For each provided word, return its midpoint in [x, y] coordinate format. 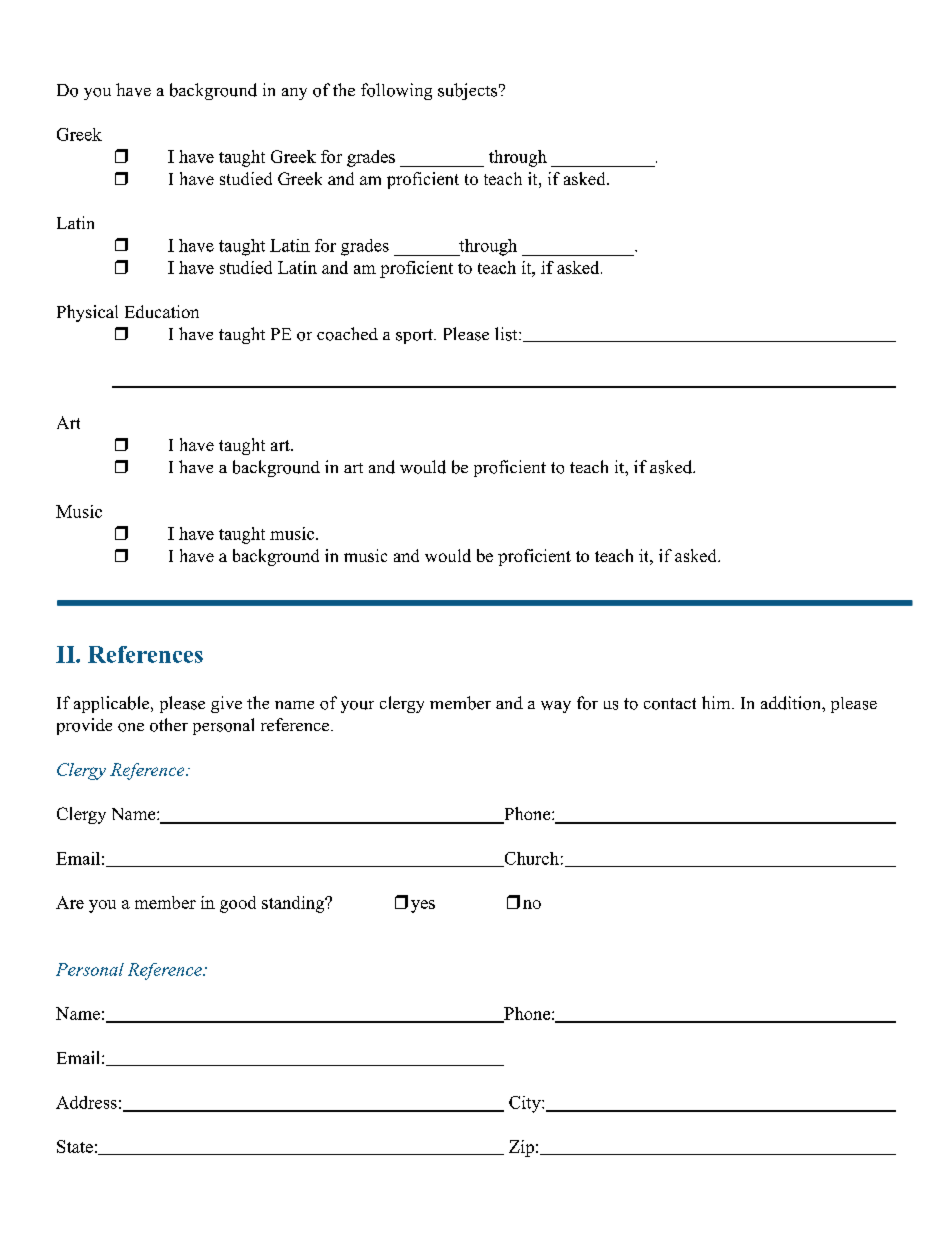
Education [162, 311]
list [507, 334]
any [294, 94]
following [396, 91]
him [717, 702]
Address [86, 1102]
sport [415, 336]
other [169, 725]
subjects [467, 91]
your [357, 707]
